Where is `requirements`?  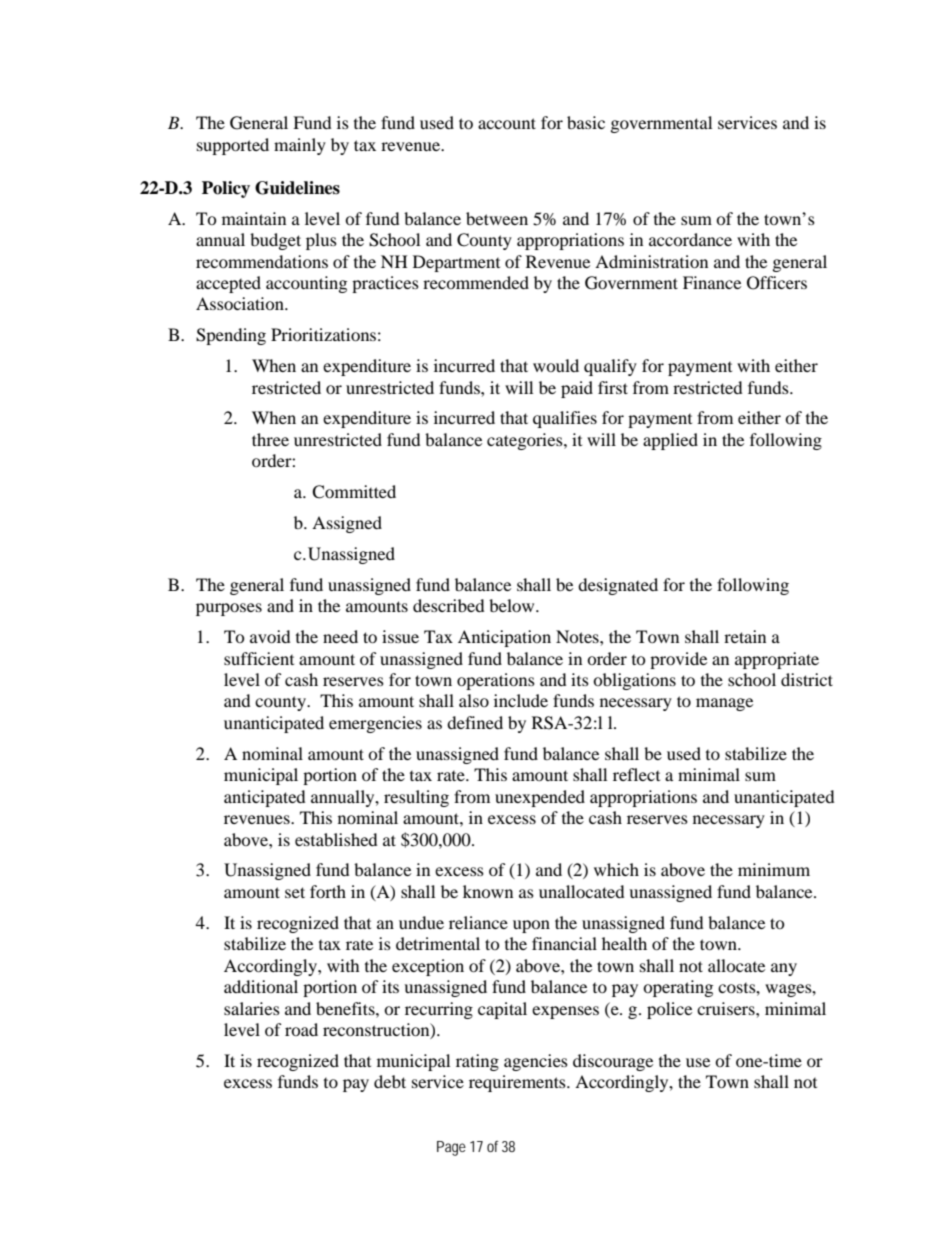 requirements is located at coordinates (518, 1083).
